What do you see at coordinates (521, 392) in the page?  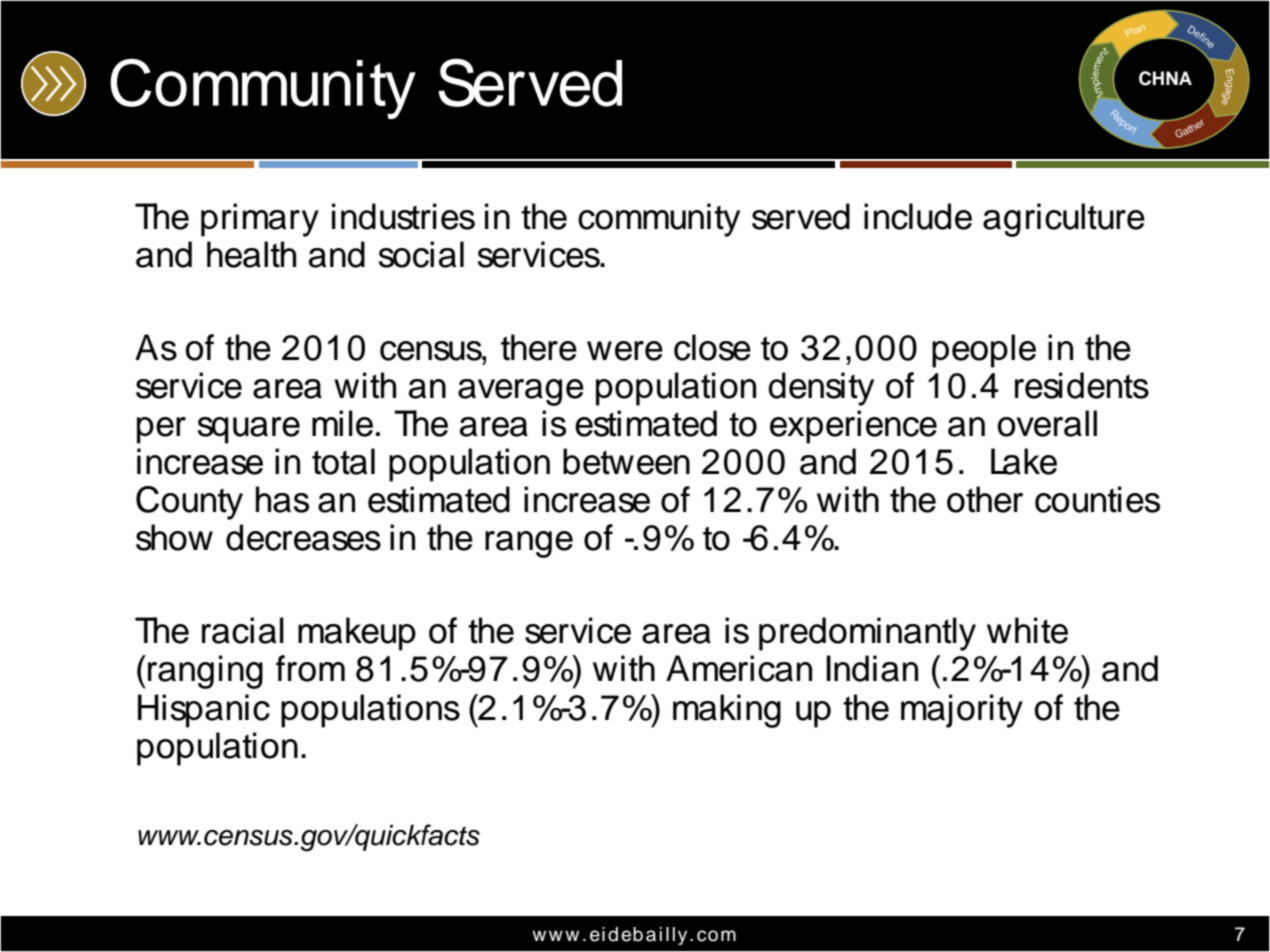 I see `average` at bounding box center [521, 392].
